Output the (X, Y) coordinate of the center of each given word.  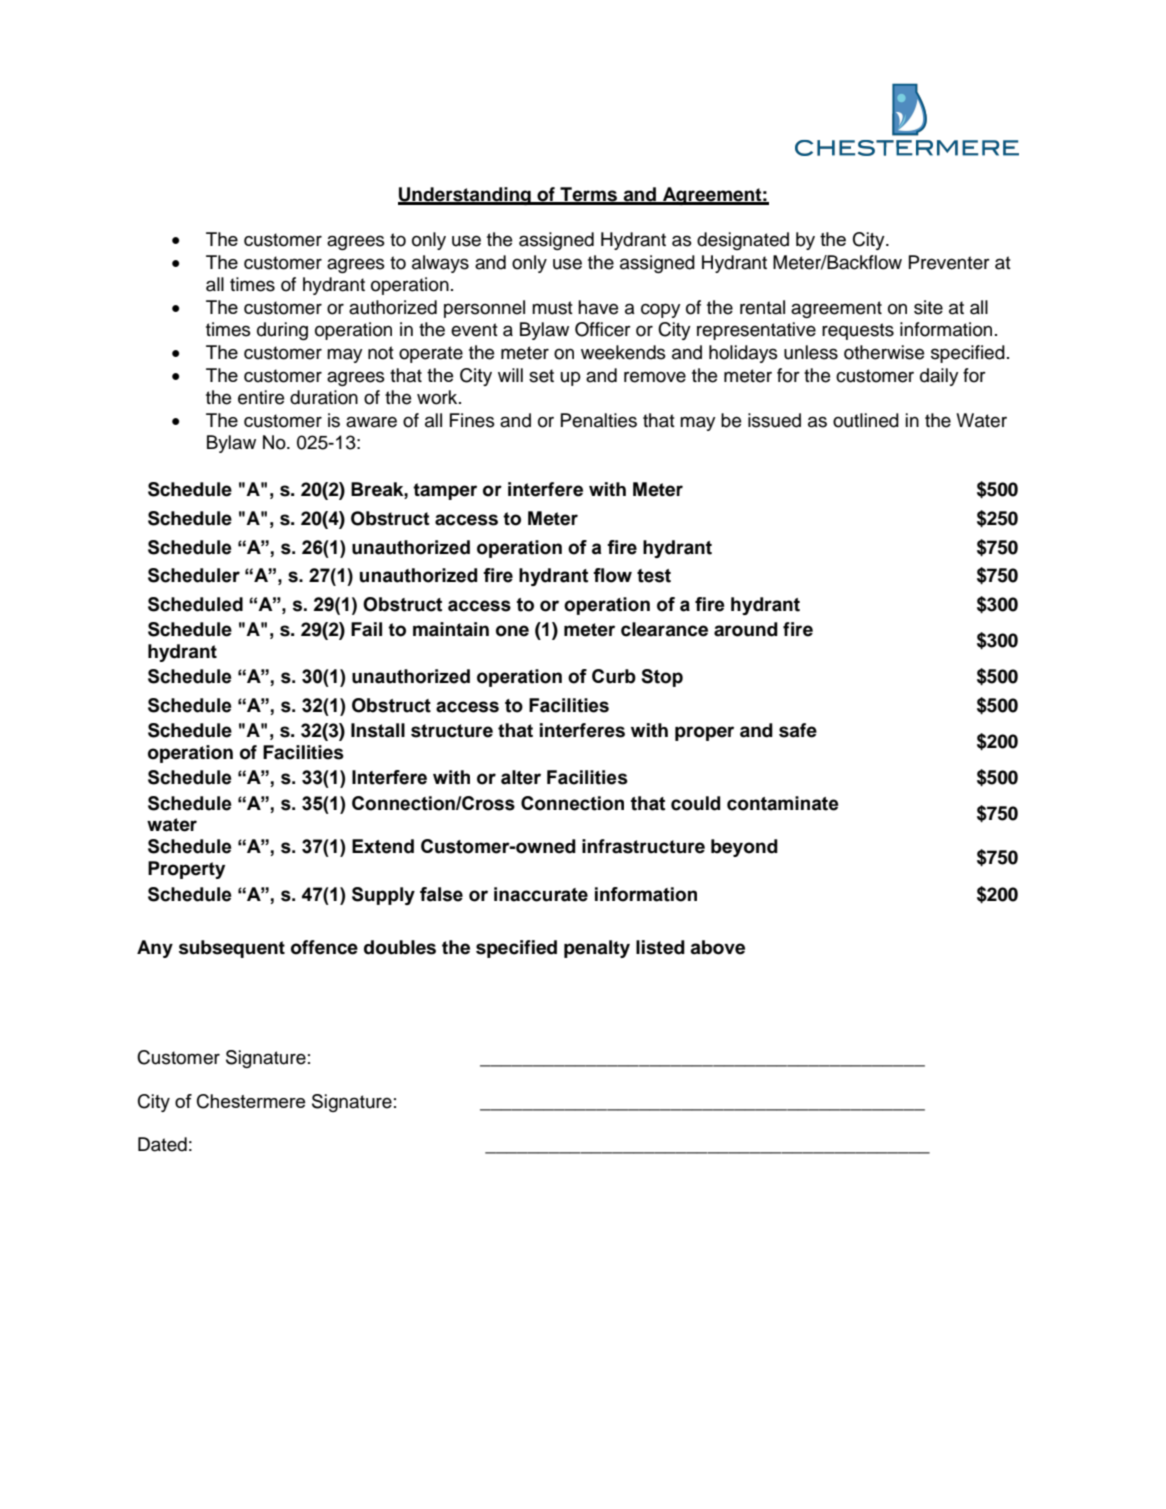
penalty (597, 949)
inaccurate (541, 894)
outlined (866, 420)
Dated (162, 1144)
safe (798, 730)
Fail (366, 629)
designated (743, 241)
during (282, 331)
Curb (614, 676)
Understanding (465, 196)
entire (261, 397)
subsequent (232, 949)
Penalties (599, 420)
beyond (744, 848)
